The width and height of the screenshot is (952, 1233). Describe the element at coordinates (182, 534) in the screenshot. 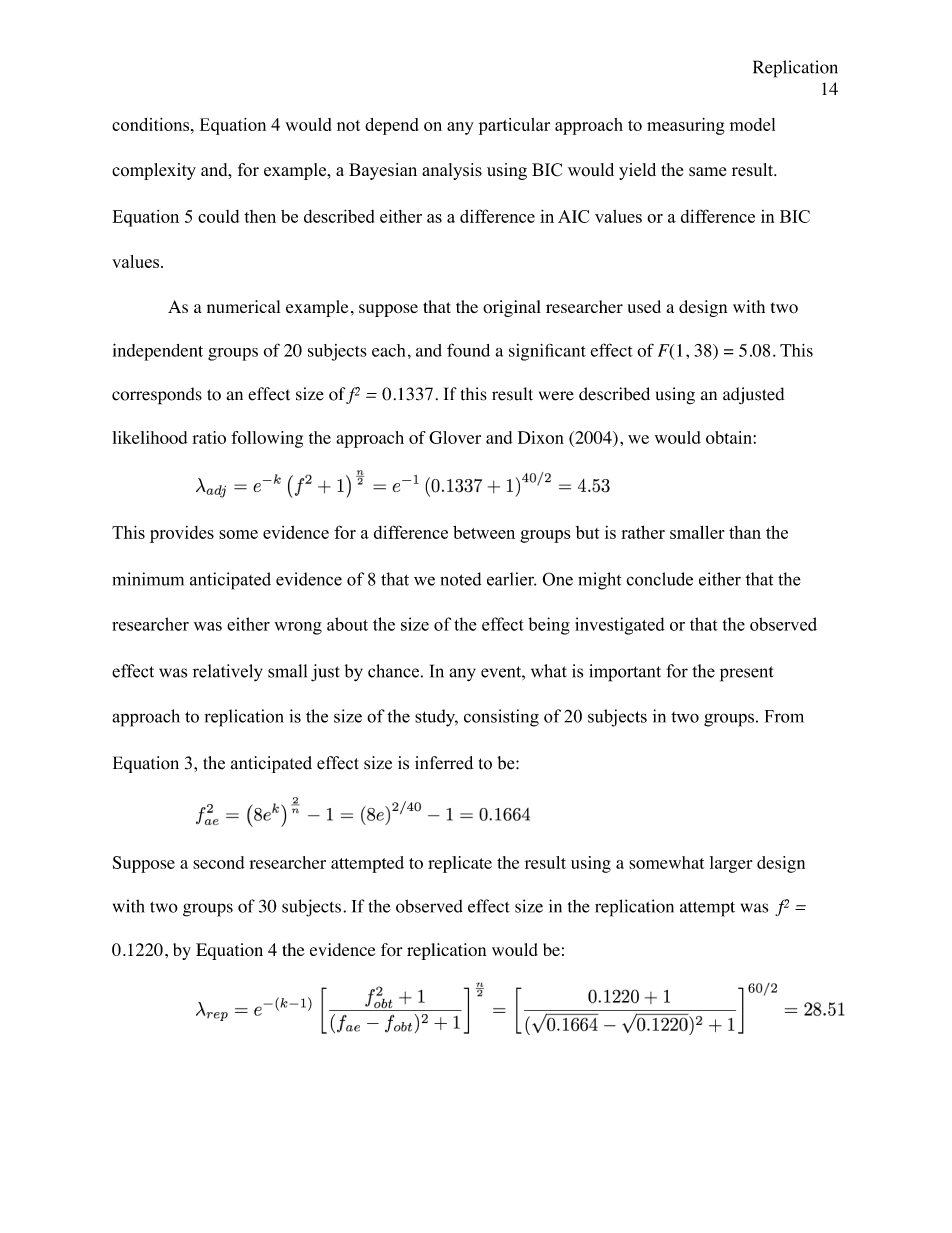

I see `provides` at that location.
